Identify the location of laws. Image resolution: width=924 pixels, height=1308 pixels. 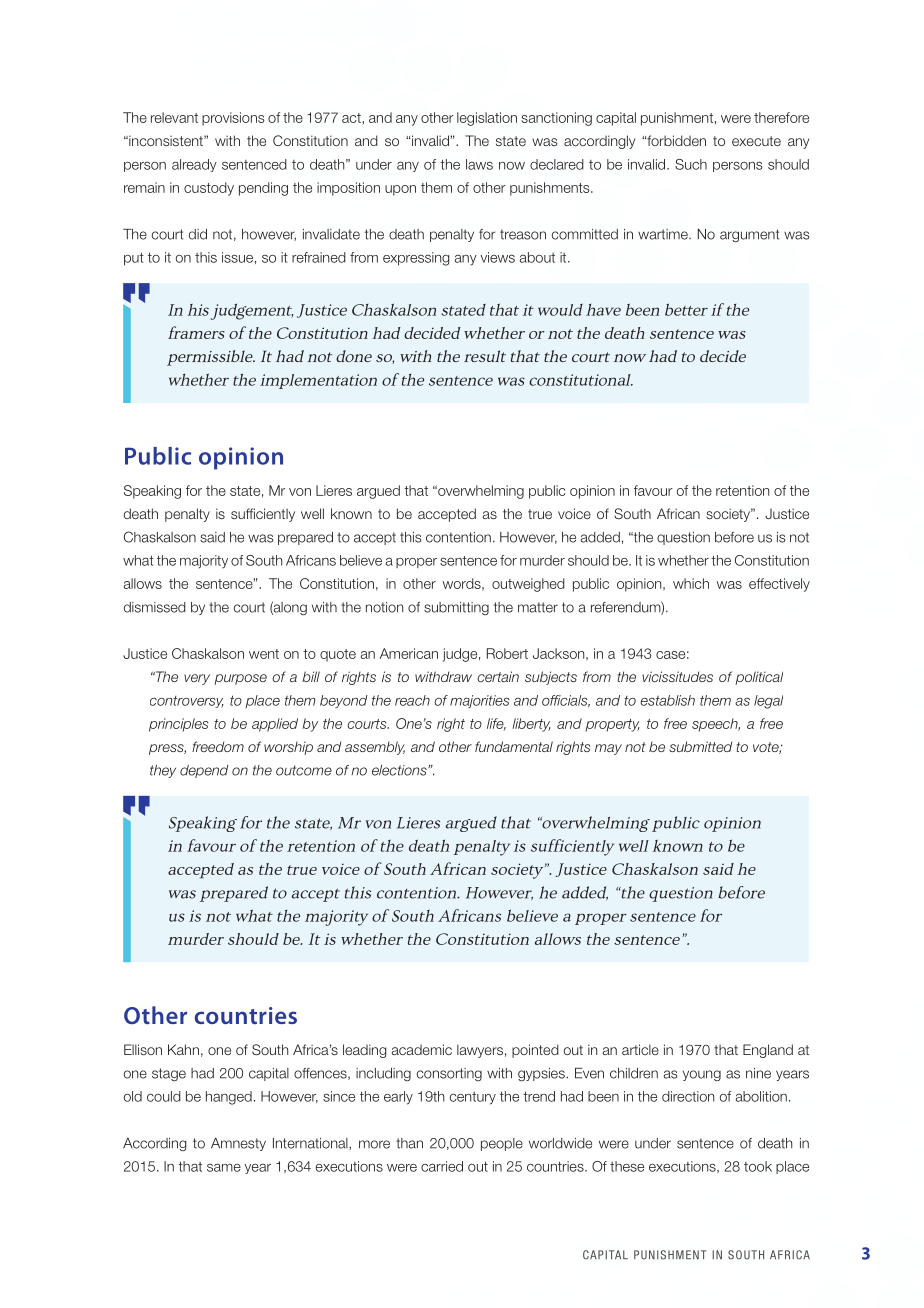
(479, 164).
